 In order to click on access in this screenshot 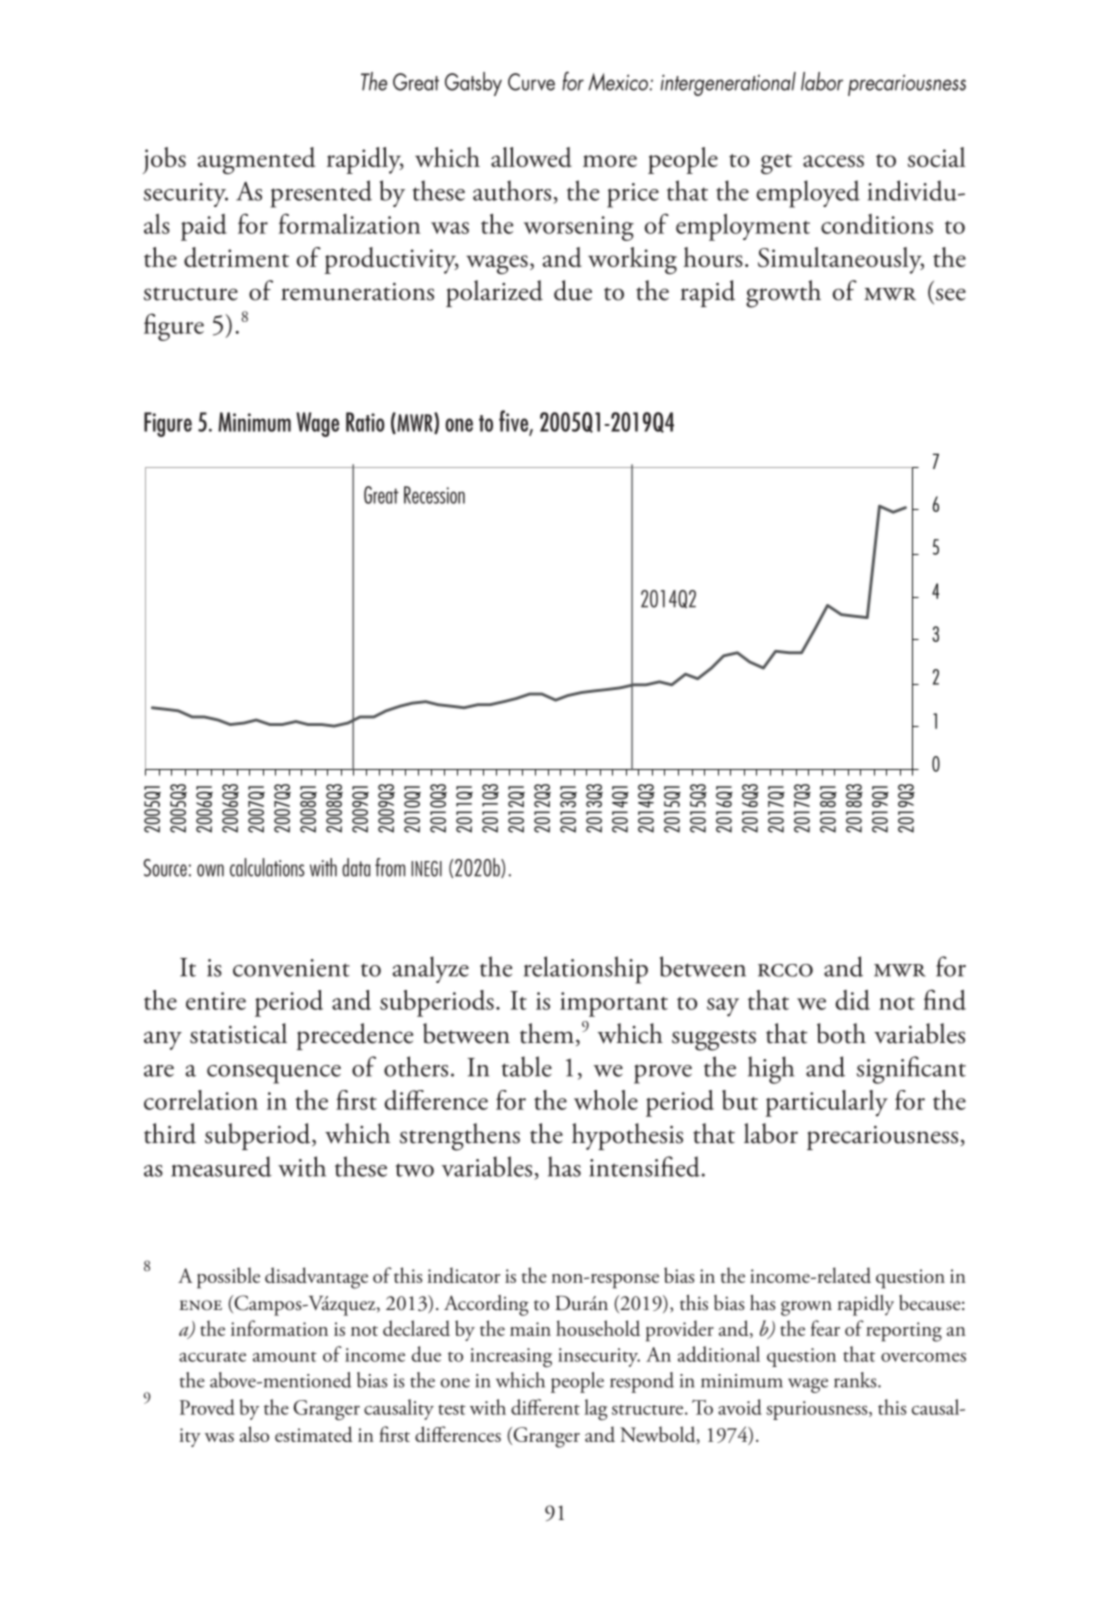, I will do `click(833, 161)`.
